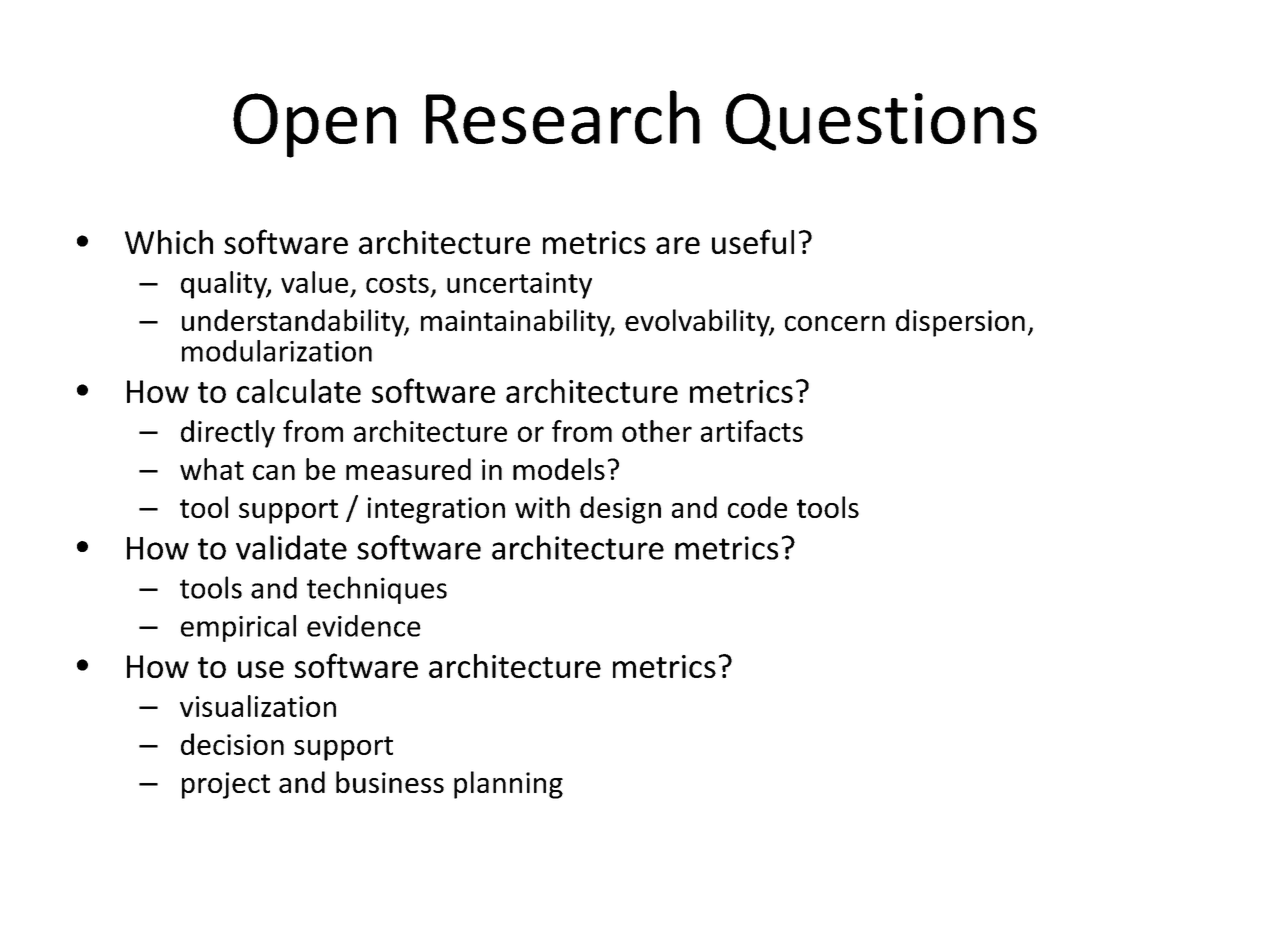 The image size is (1270, 952). Describe the element at coordinates (277, 351) in the screenshot. I see `modularization` at that location.
